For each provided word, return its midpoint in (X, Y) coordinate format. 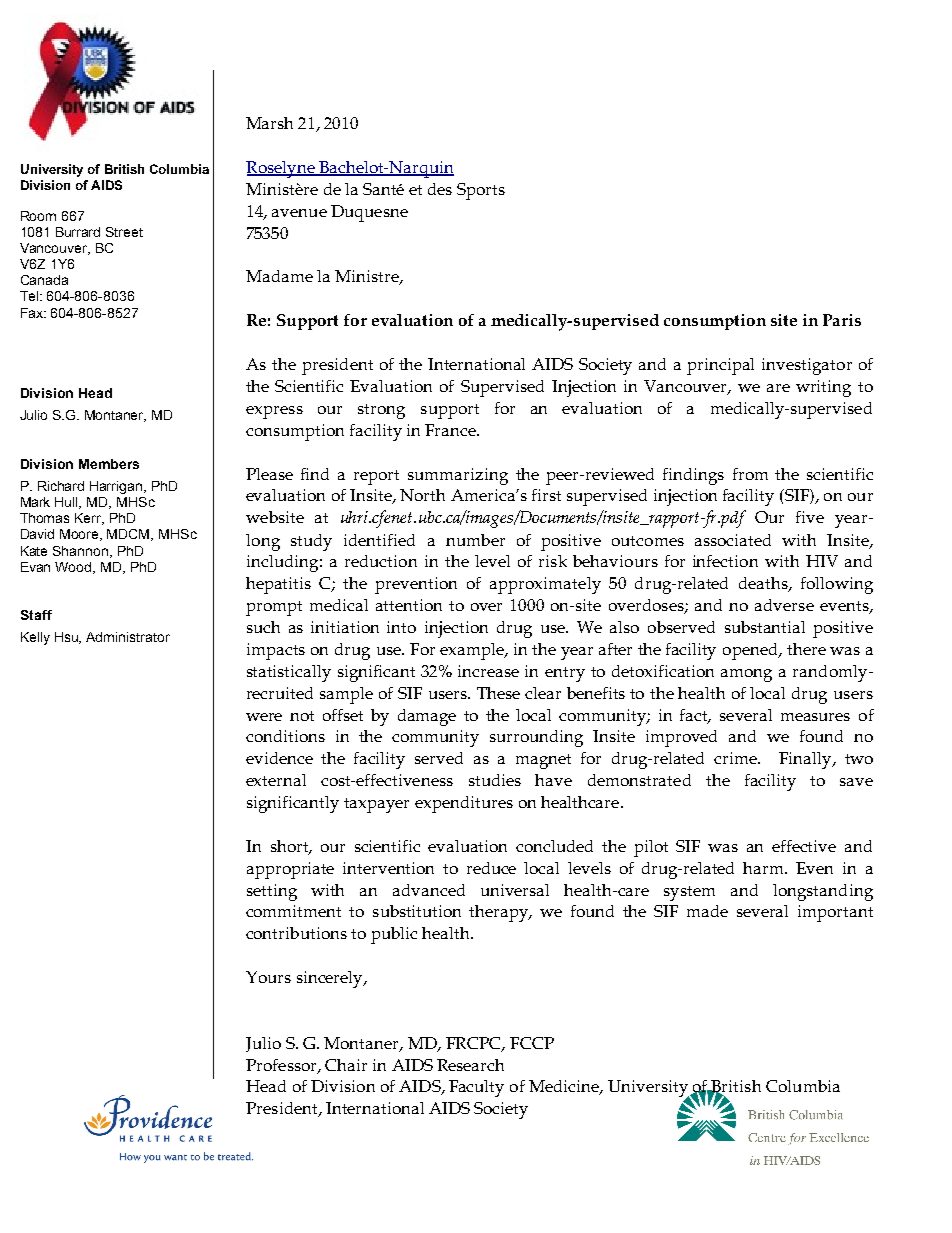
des (440, 189)
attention (409, 605)
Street (124, 232)
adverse (784, 605)
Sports (481, 191)
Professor (282, 1066)
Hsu (68, 638)
